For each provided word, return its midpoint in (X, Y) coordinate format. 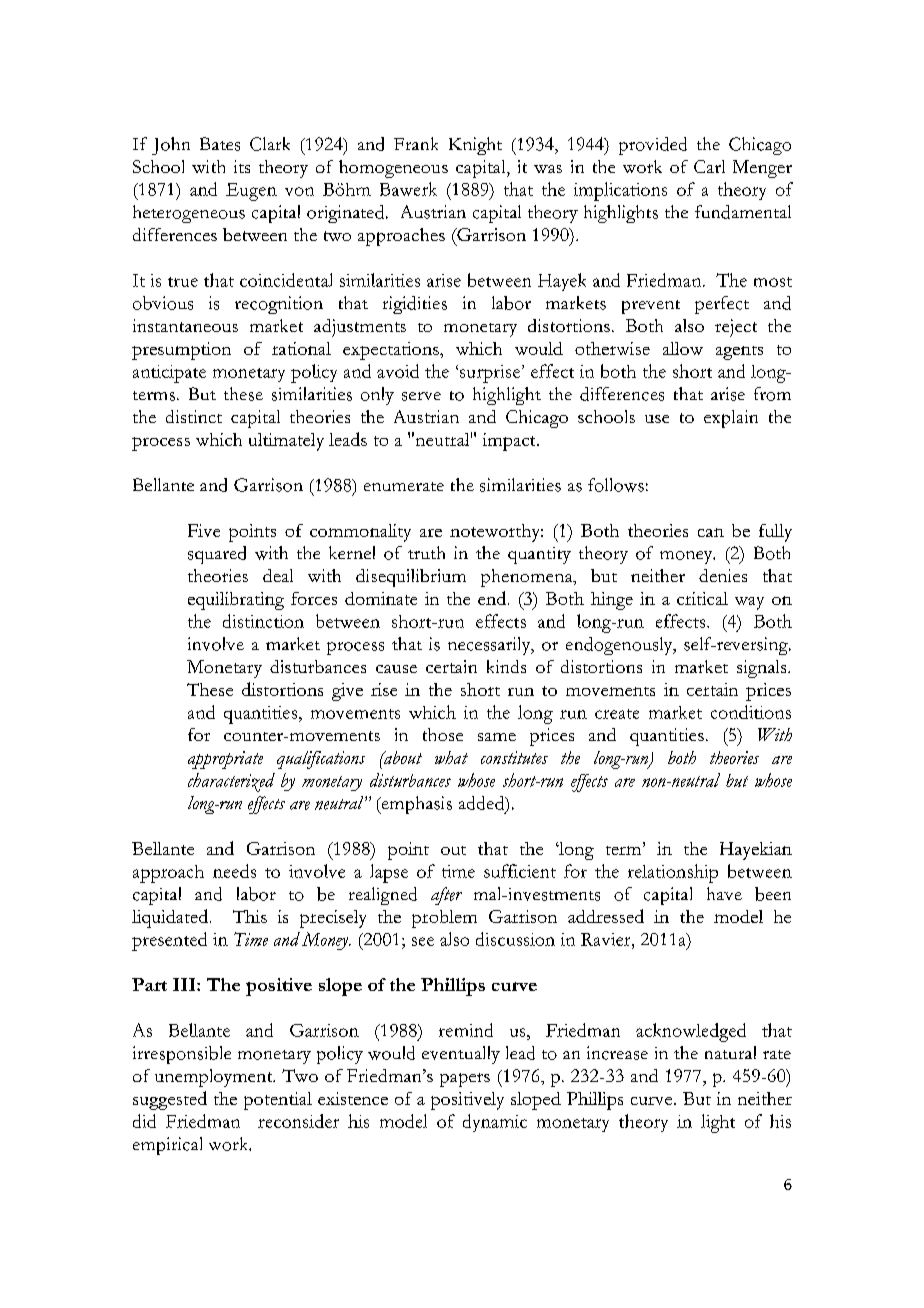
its (242, 166)
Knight (475, 146)
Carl (709, 166)
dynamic (495, 1123)
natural (730, 1052)
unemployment (215, 1078)
